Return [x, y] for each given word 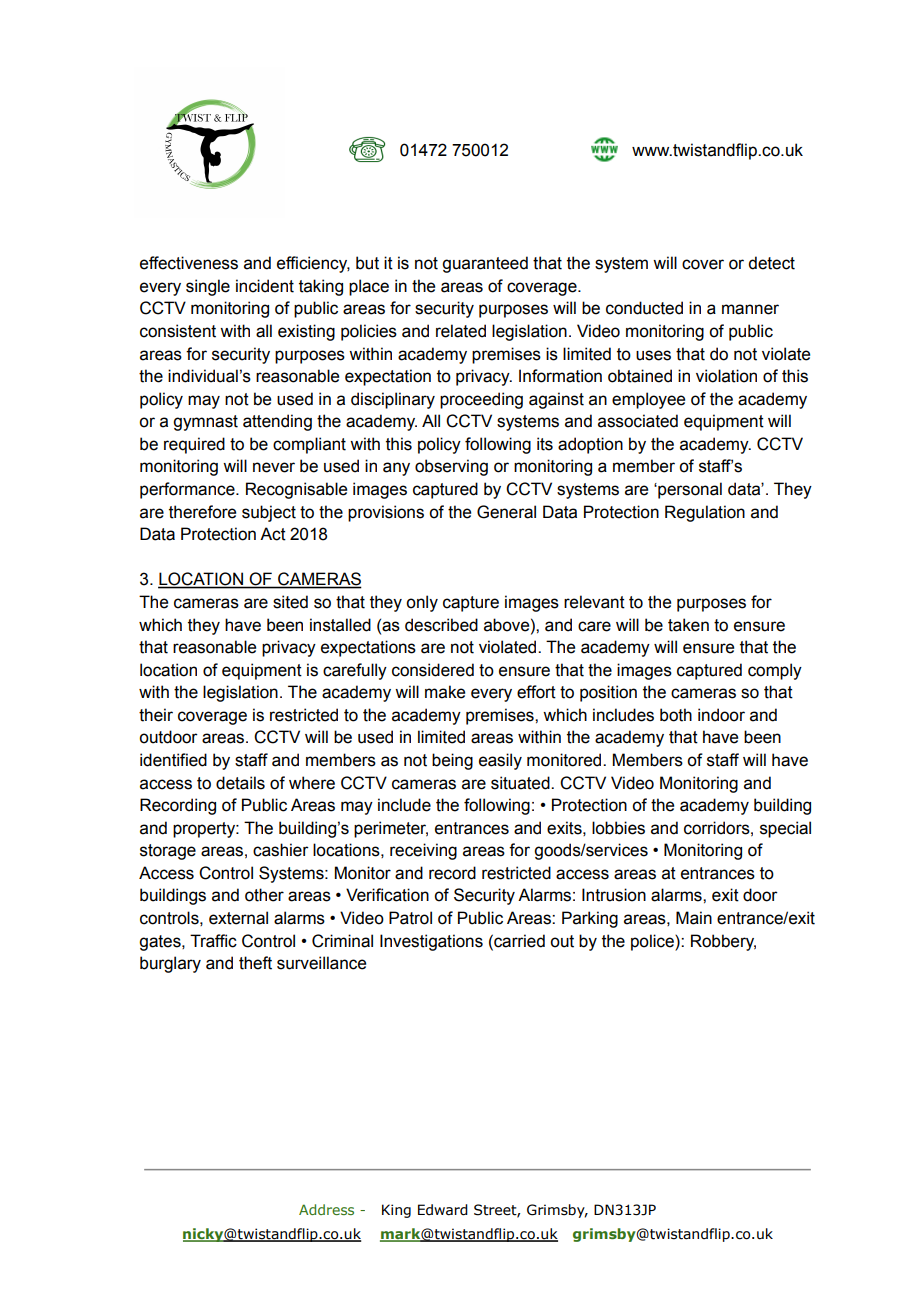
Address [326, 1209]
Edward [443, 1210]
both [676, 715]
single [208, 287]
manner [750, 309]
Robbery [723, 942]
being [452, 761]
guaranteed [485, 264]
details [240, 783]
